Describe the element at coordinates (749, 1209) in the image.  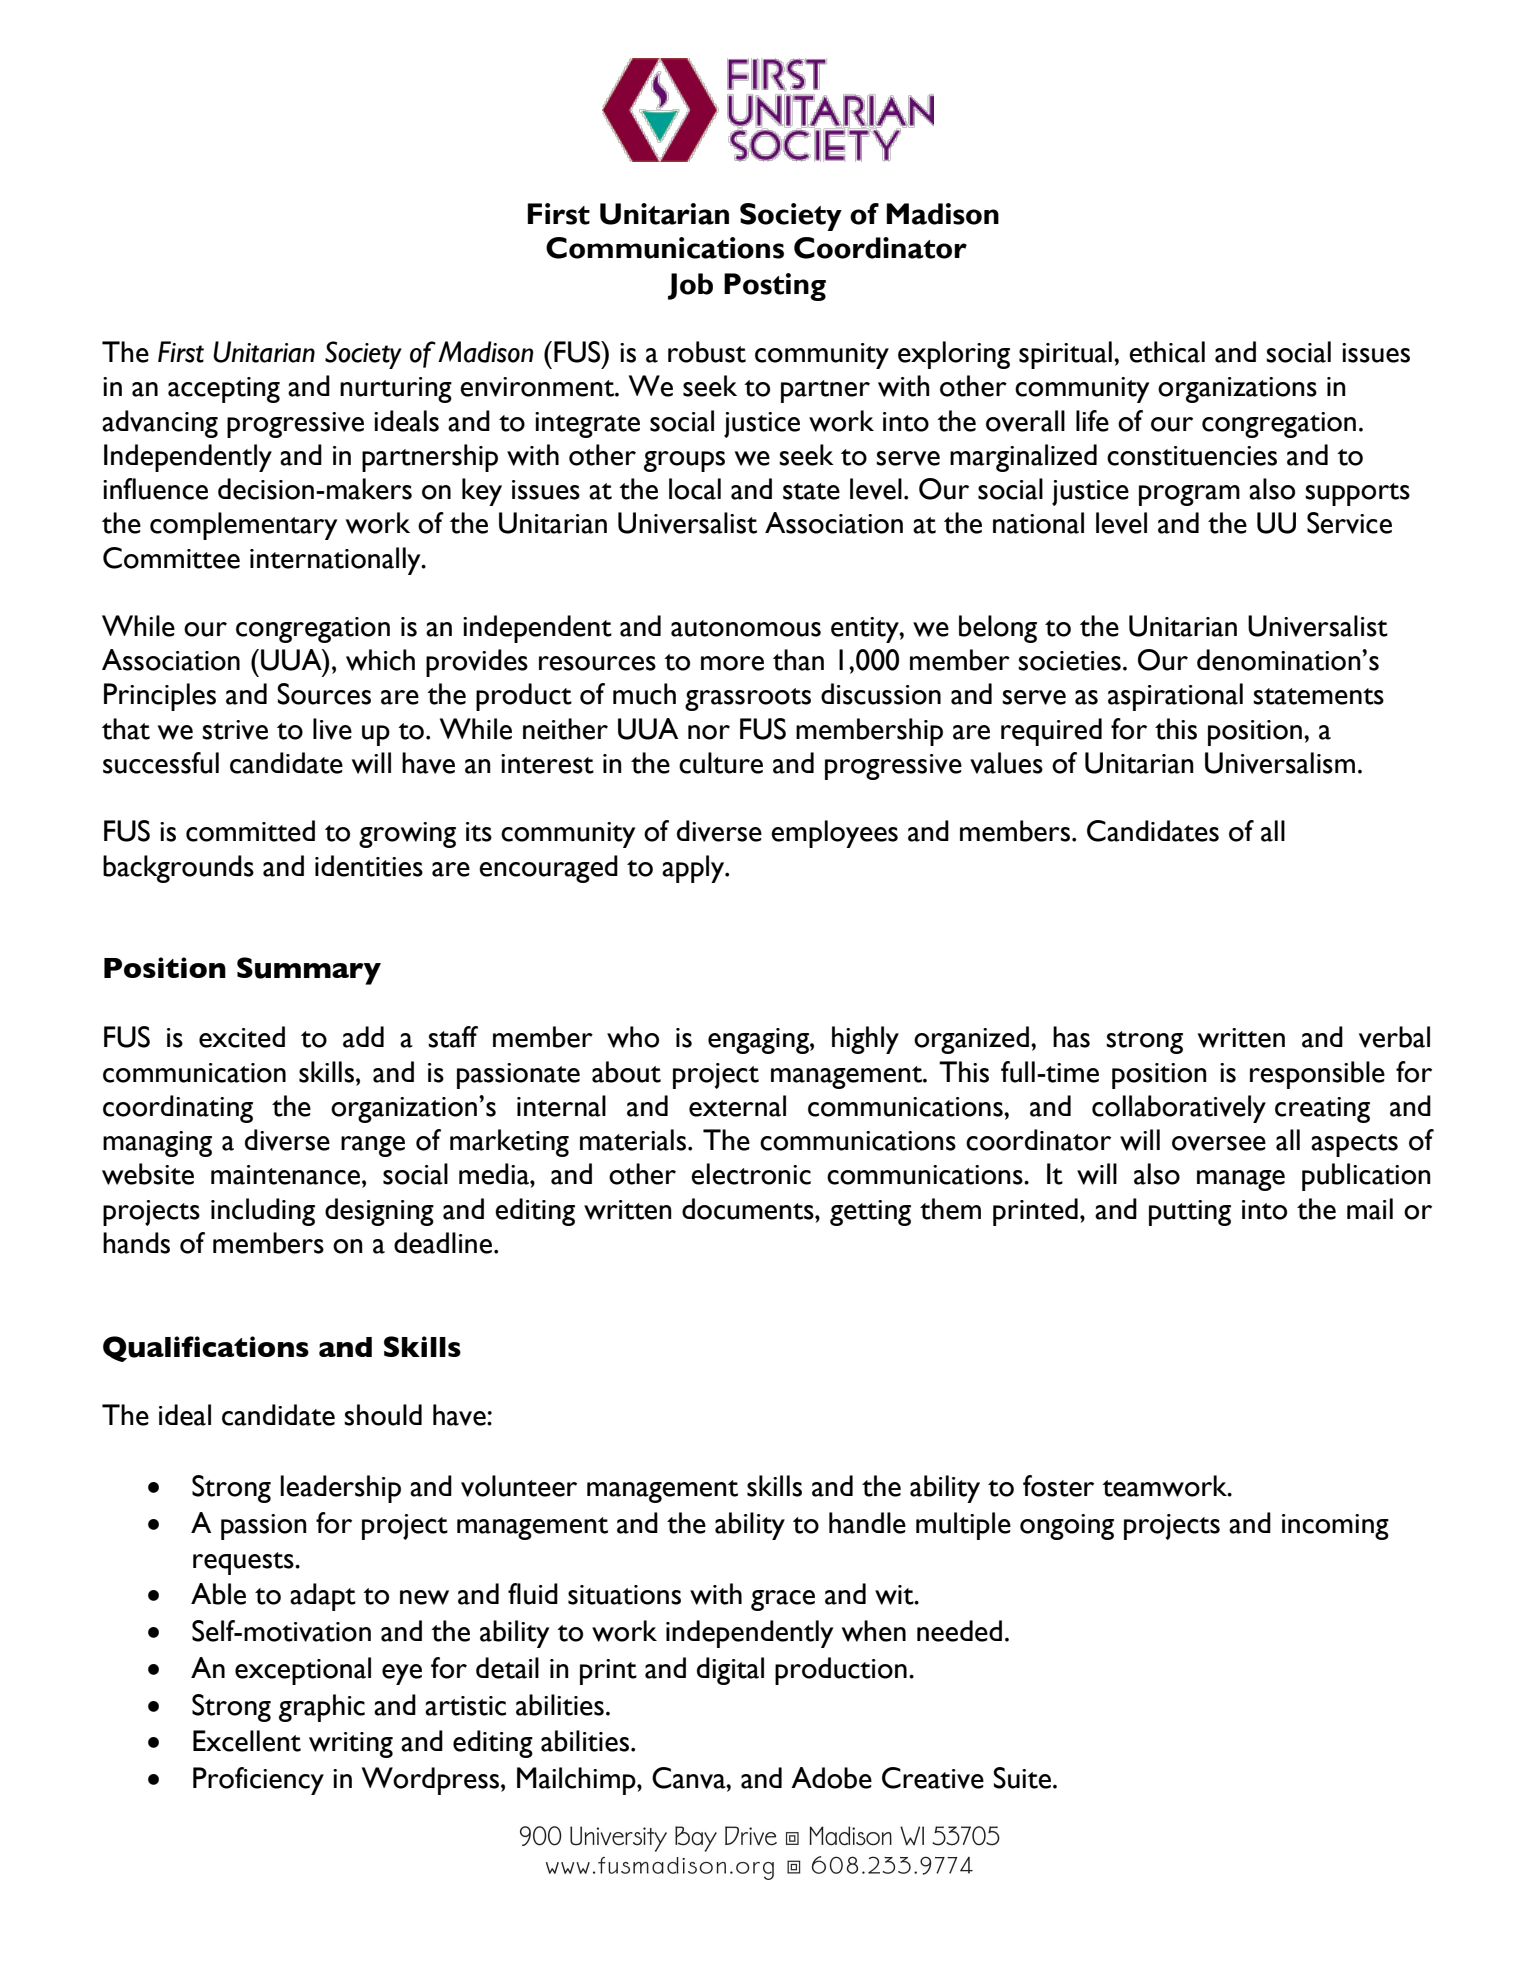
I see `documents` at that location.
